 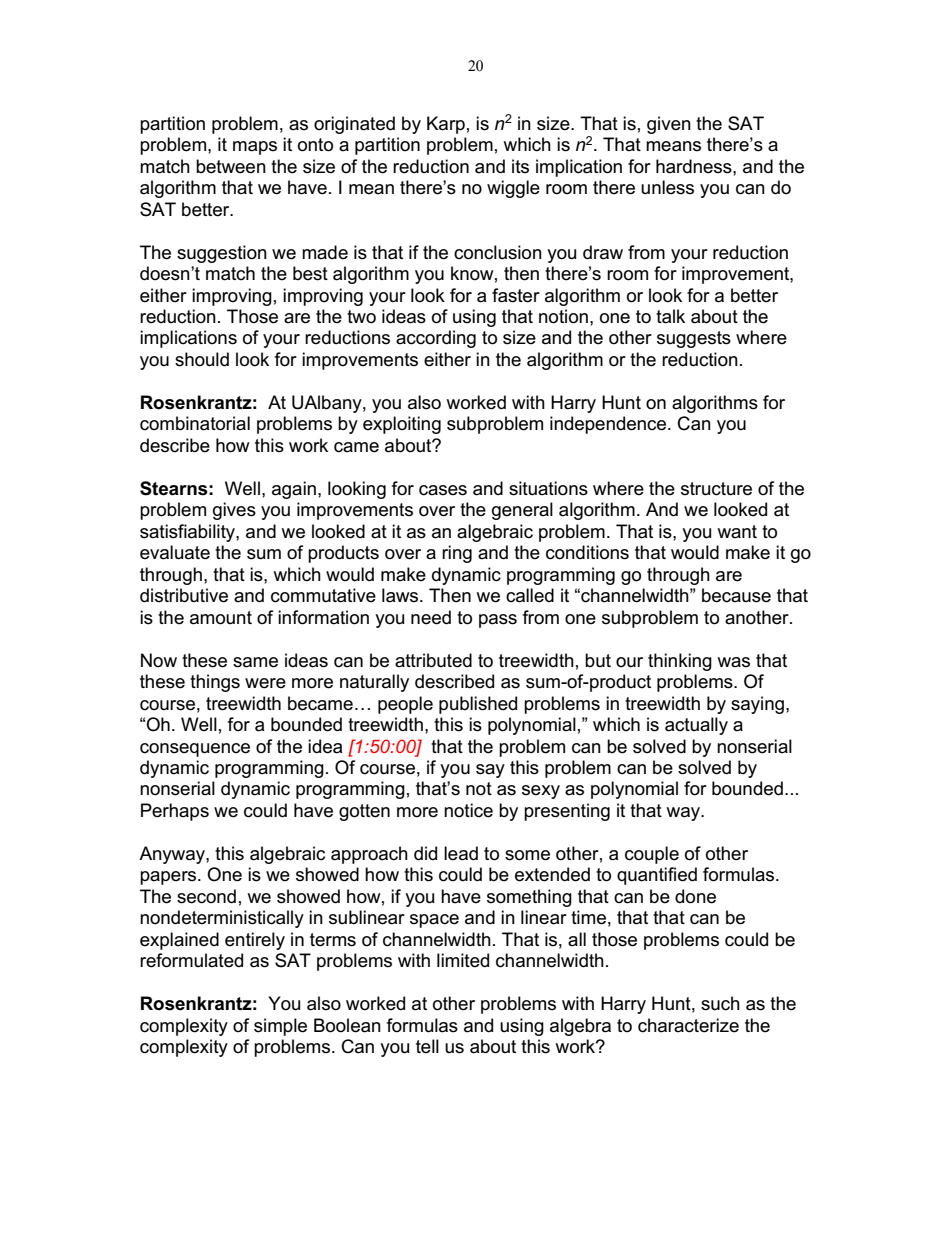 What do you see at coordinates (221, 618) in the page?
I see `amount` at bounding box center [221, 618].
